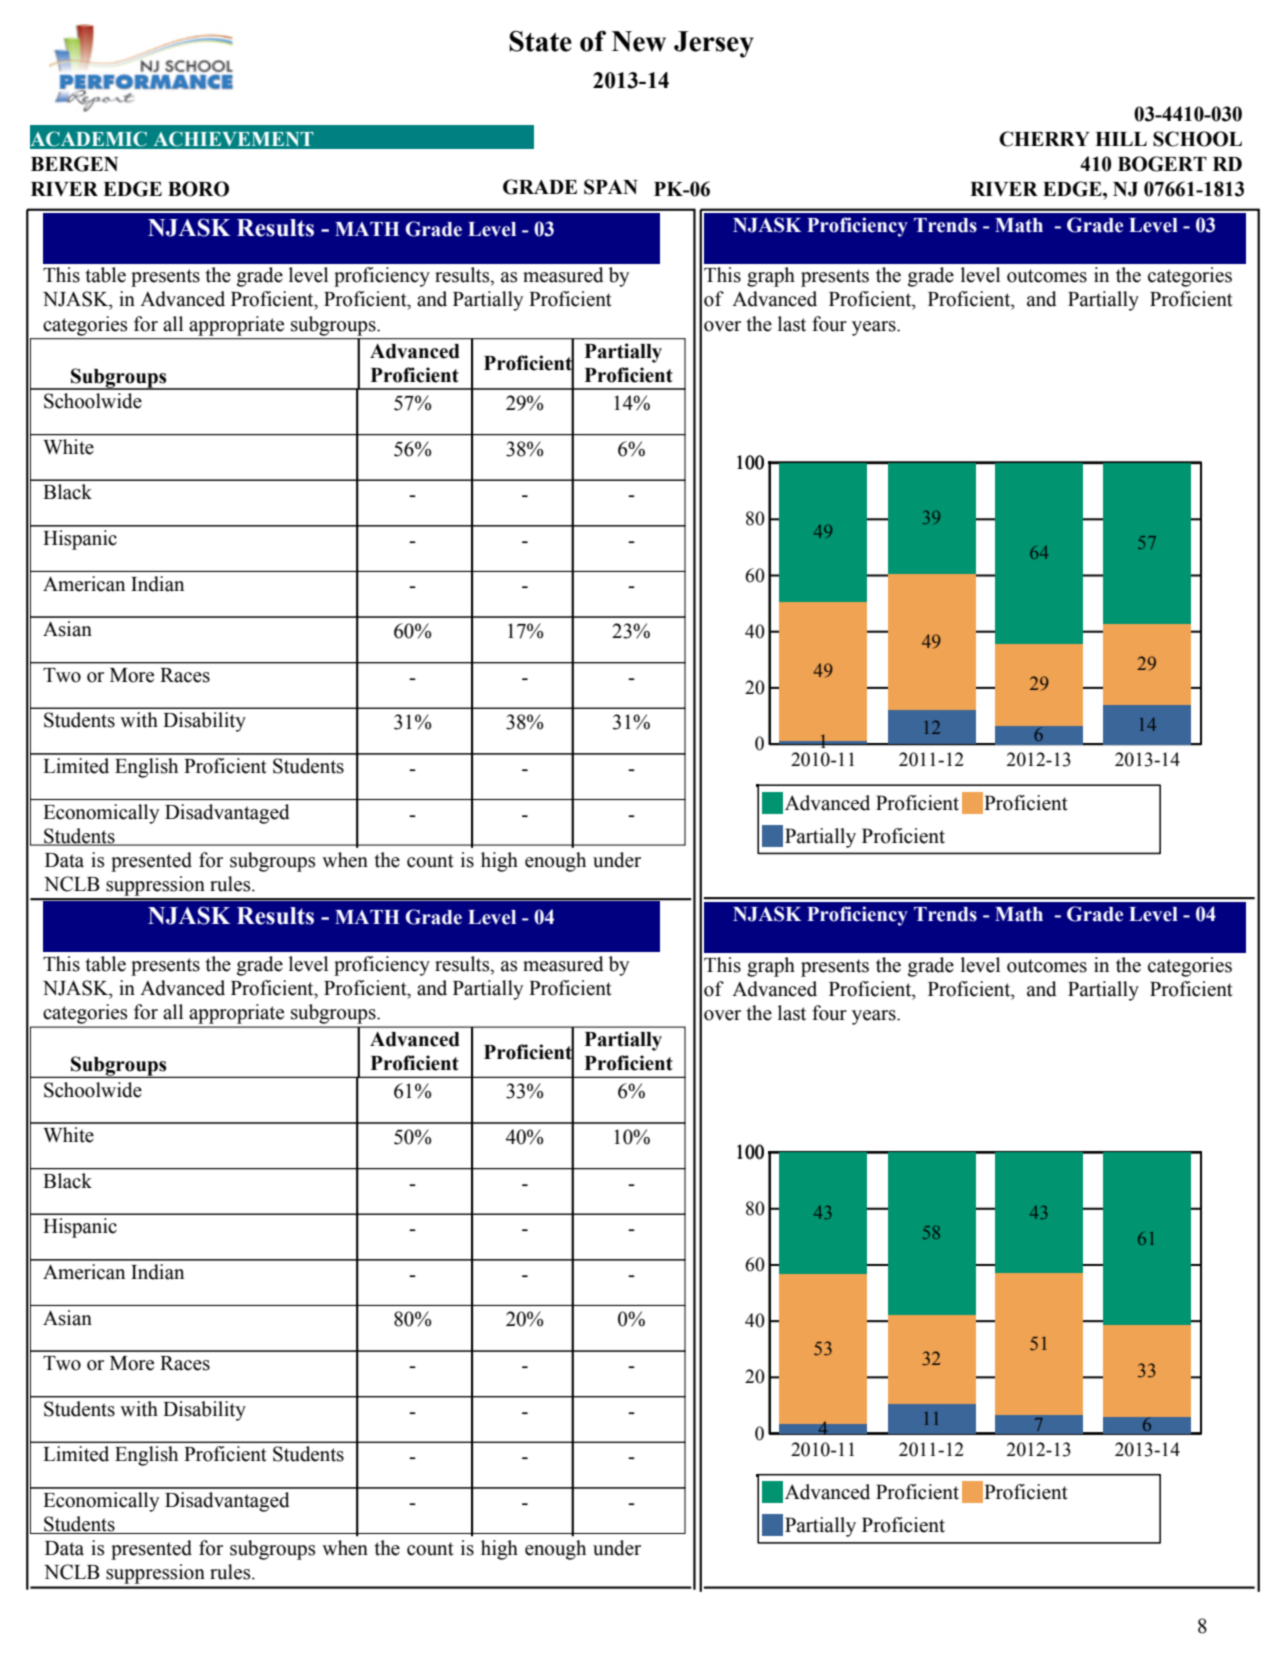 The height and width of the image is (1661, 1284). Describe the element at coordinates (639, 41) in the image. I see `New` at that location.
